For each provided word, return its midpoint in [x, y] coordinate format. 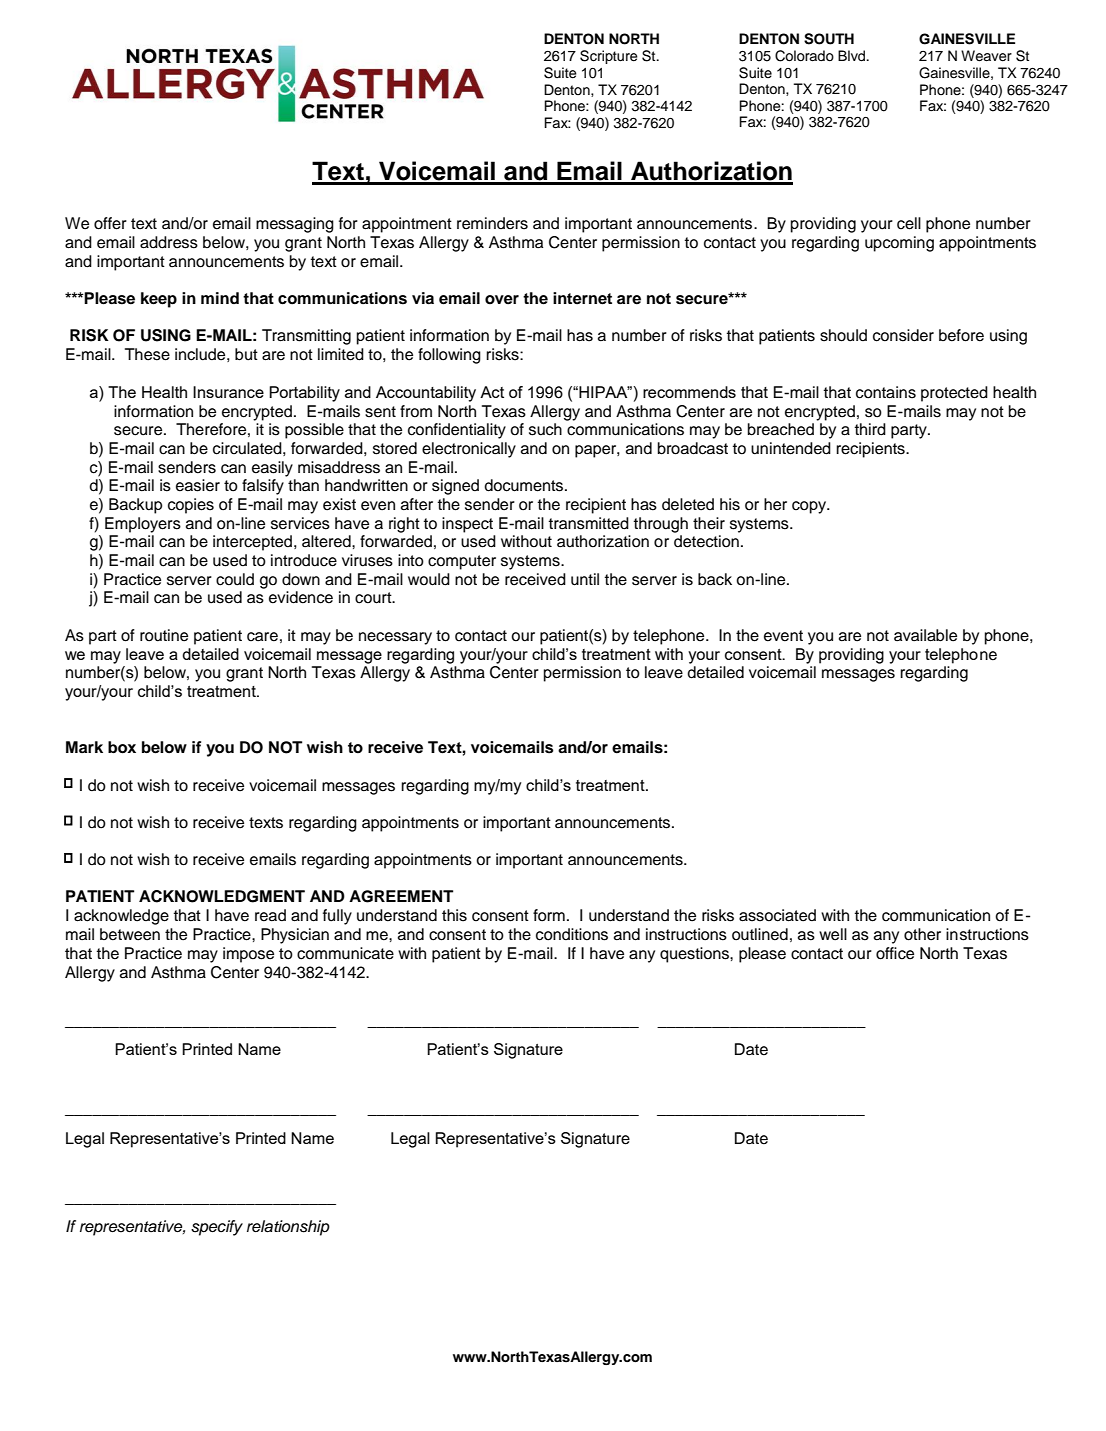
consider [903, 335]
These [147, 354]
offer [110, 223]
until [585, 579]
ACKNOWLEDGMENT [222, 896]
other [922, 934]
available [925, 635]
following [449, 356]
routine [164, 635]
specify [217, 1228]
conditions [572, 934]
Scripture [609, 57]
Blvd [853, 56]
